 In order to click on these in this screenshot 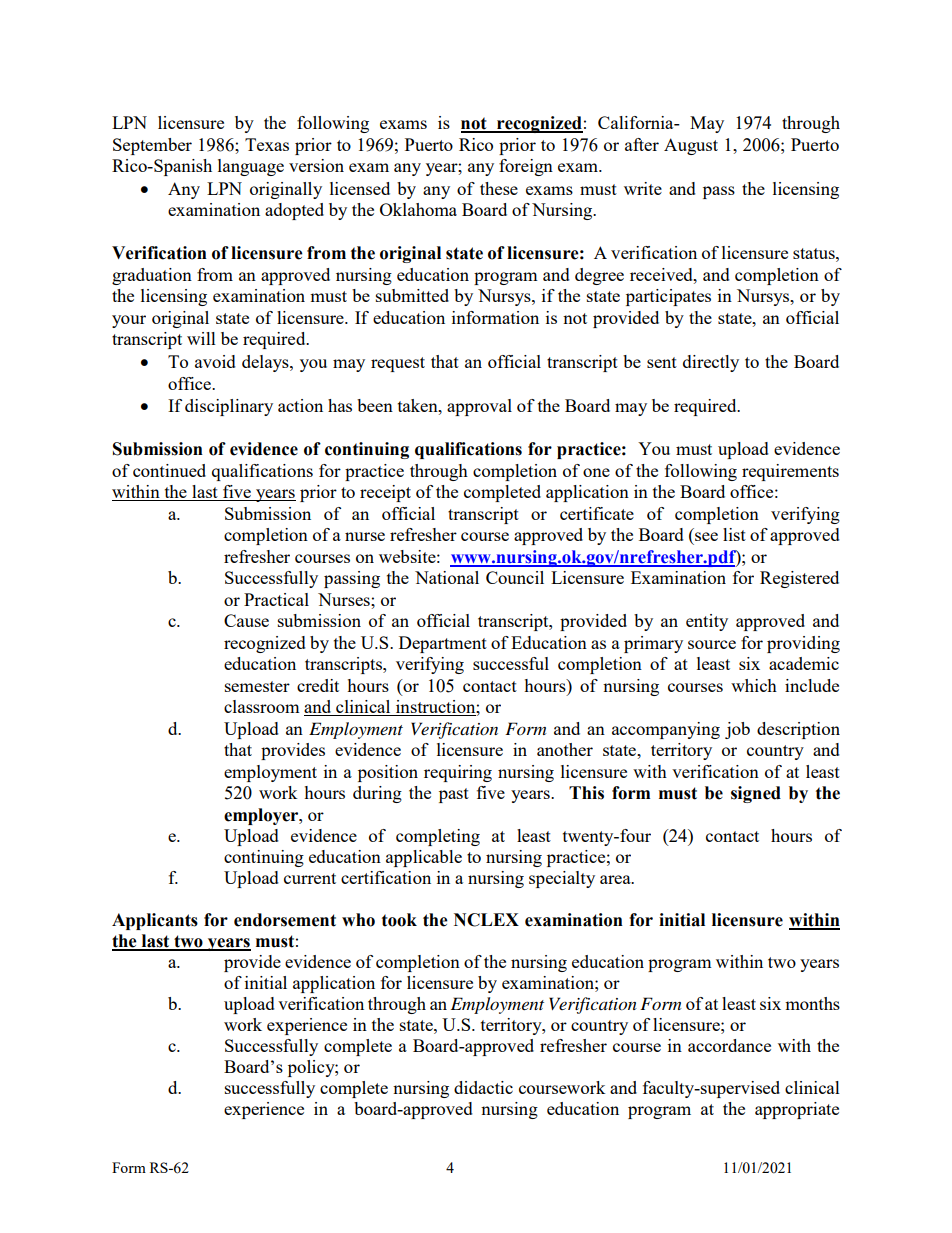, I will do `click(499, 188)`.
